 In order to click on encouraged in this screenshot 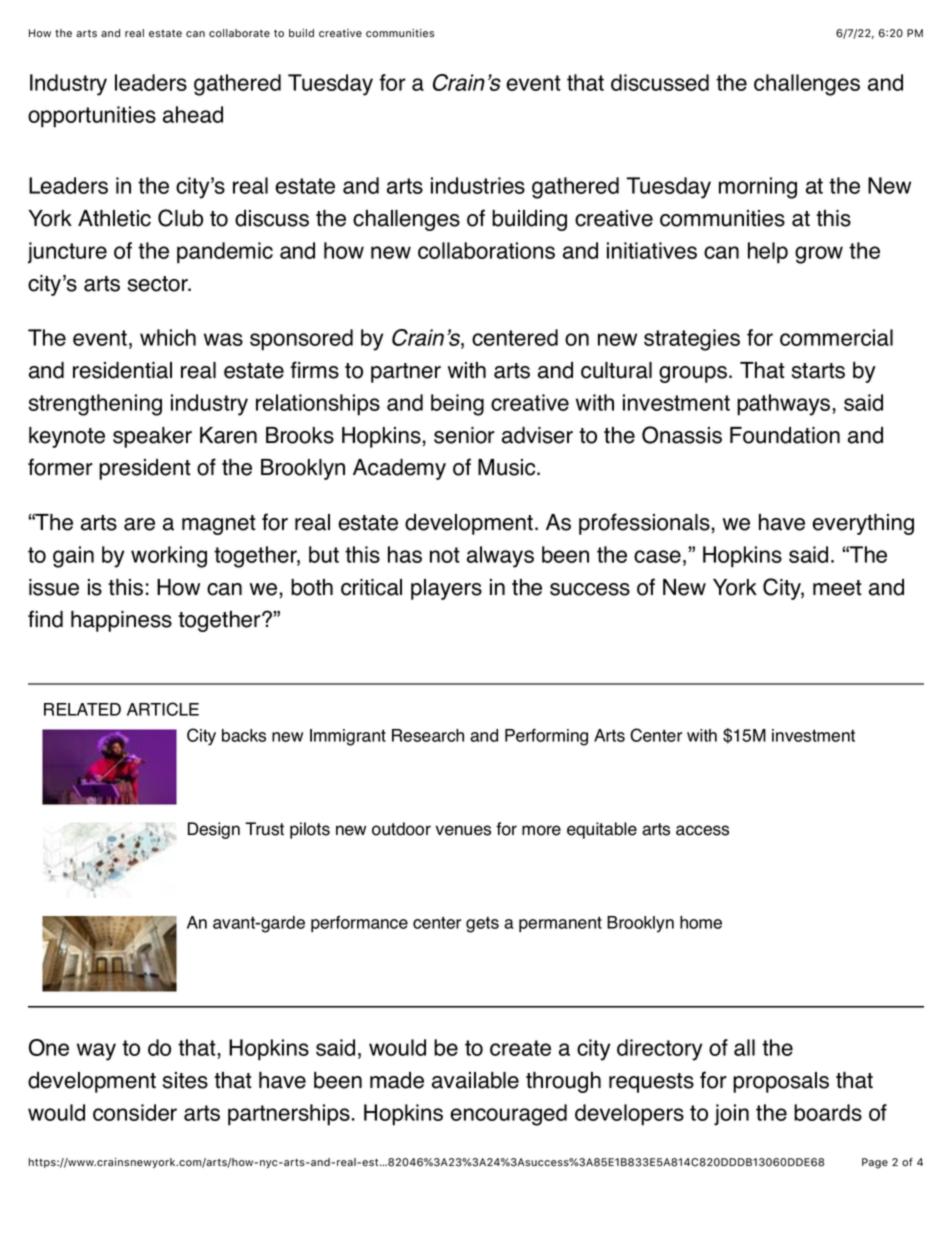, I will do `click(508, 1115)`.
